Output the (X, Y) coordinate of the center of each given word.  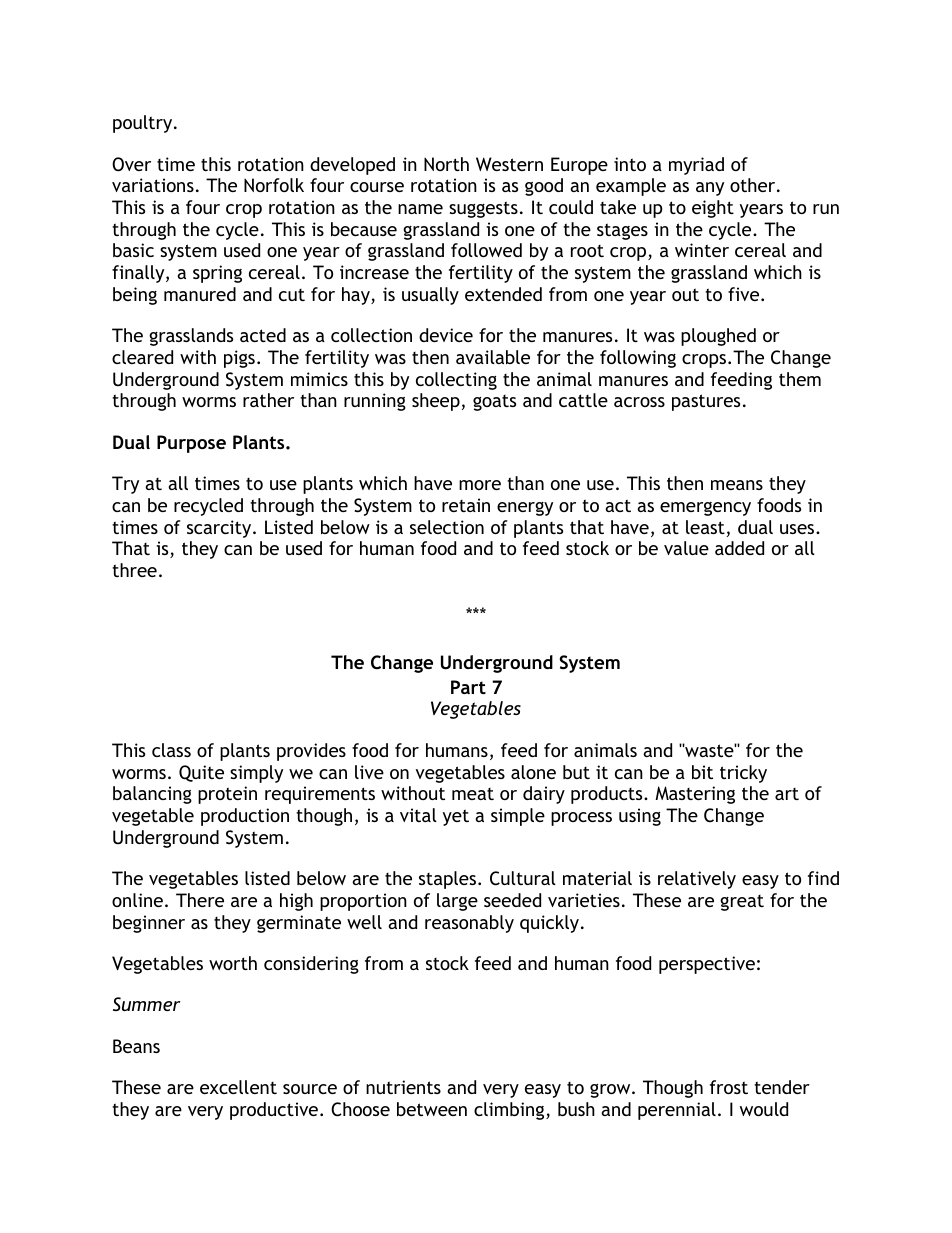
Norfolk (274, 185)
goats (494, 403)
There (200, 900)
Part (468, 687)
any (710, 189)
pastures (706, 402)
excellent (238, 1087)
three (134, 570)
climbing (510, 1111)
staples (447, 880)
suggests (483, 209)
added (739, 548)
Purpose (191, 444)
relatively (697, 880)
